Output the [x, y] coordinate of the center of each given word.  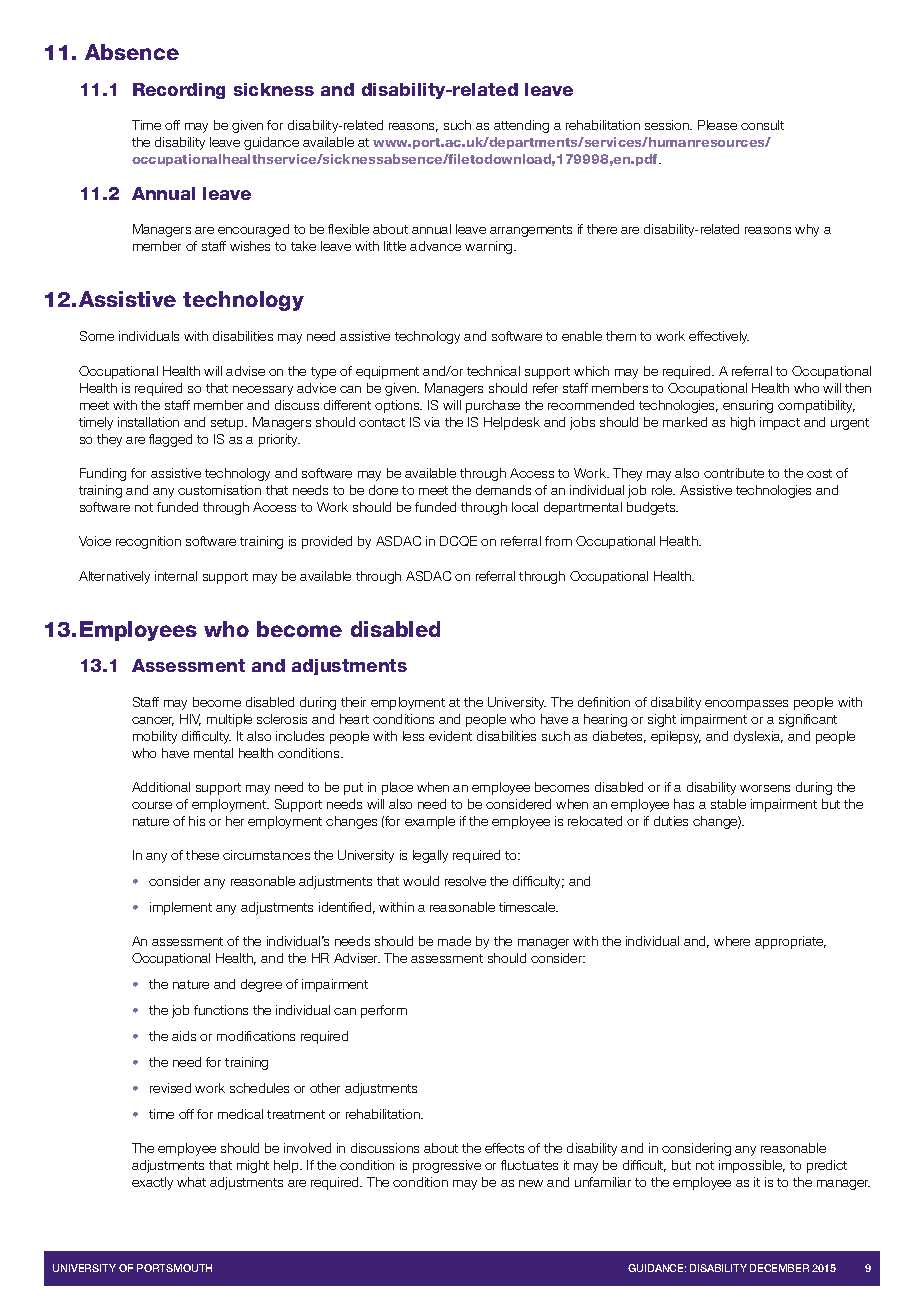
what [191, 1182]
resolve [465, 881]
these [202, 855]
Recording [179, 91]
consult [762, 125]
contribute [734, 473]
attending [521, 126]
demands [503, 490]
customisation [219, 490]
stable [728, 804]
